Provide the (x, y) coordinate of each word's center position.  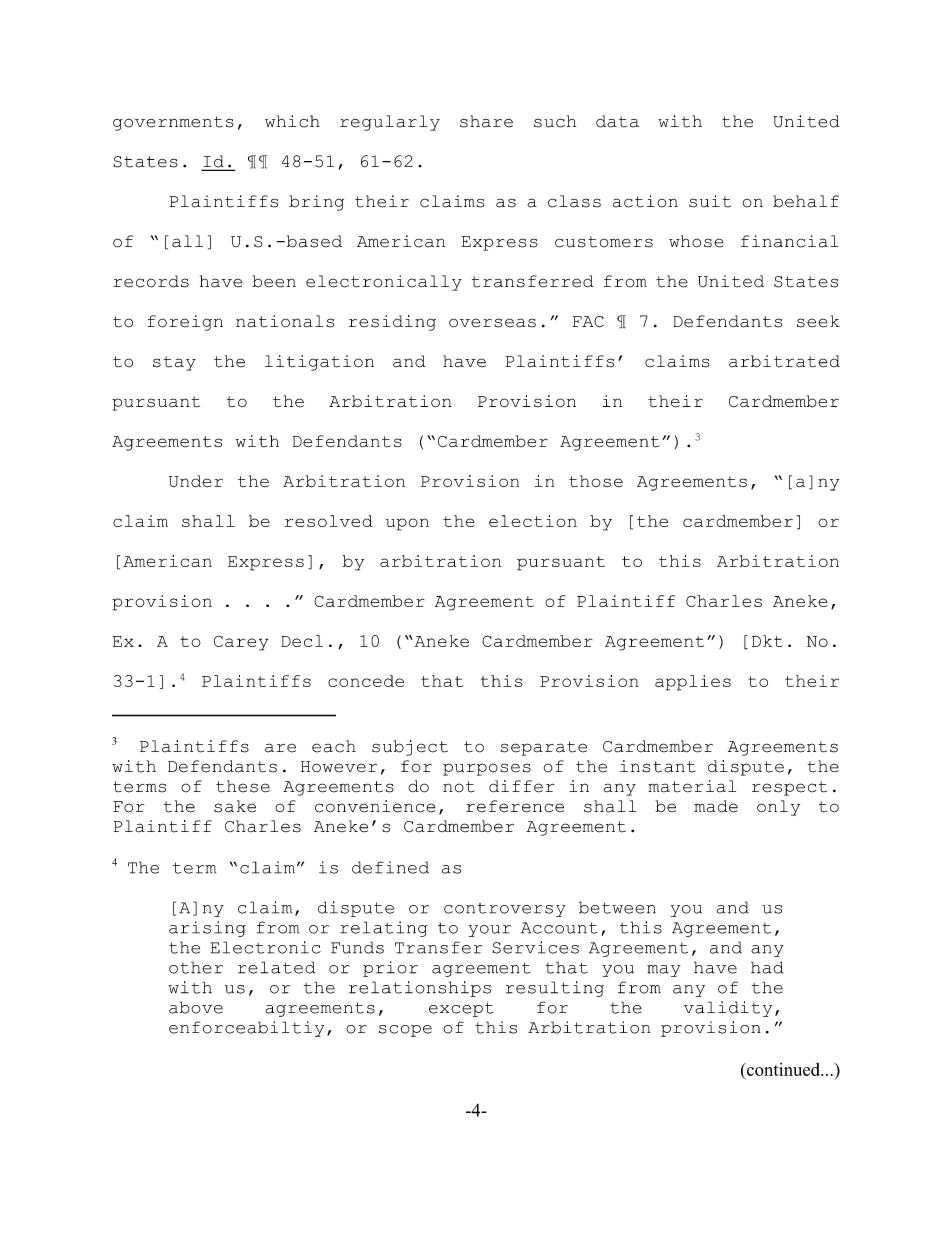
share (486, 121)
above (196, 1007)
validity (728, 1009)
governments (173, 123)
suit (710, 201)
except (461, 1009)
